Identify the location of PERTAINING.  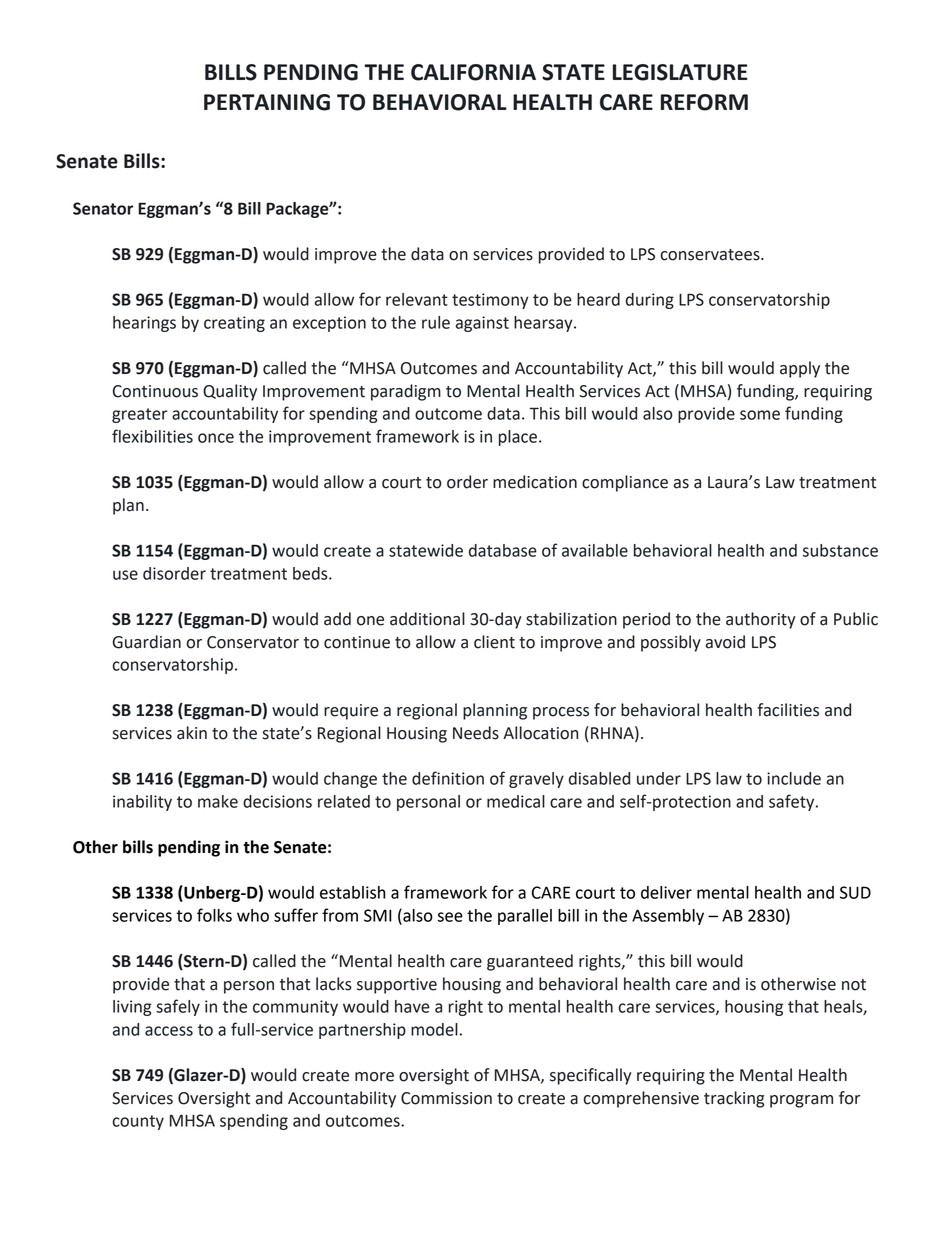
(267, 102).
